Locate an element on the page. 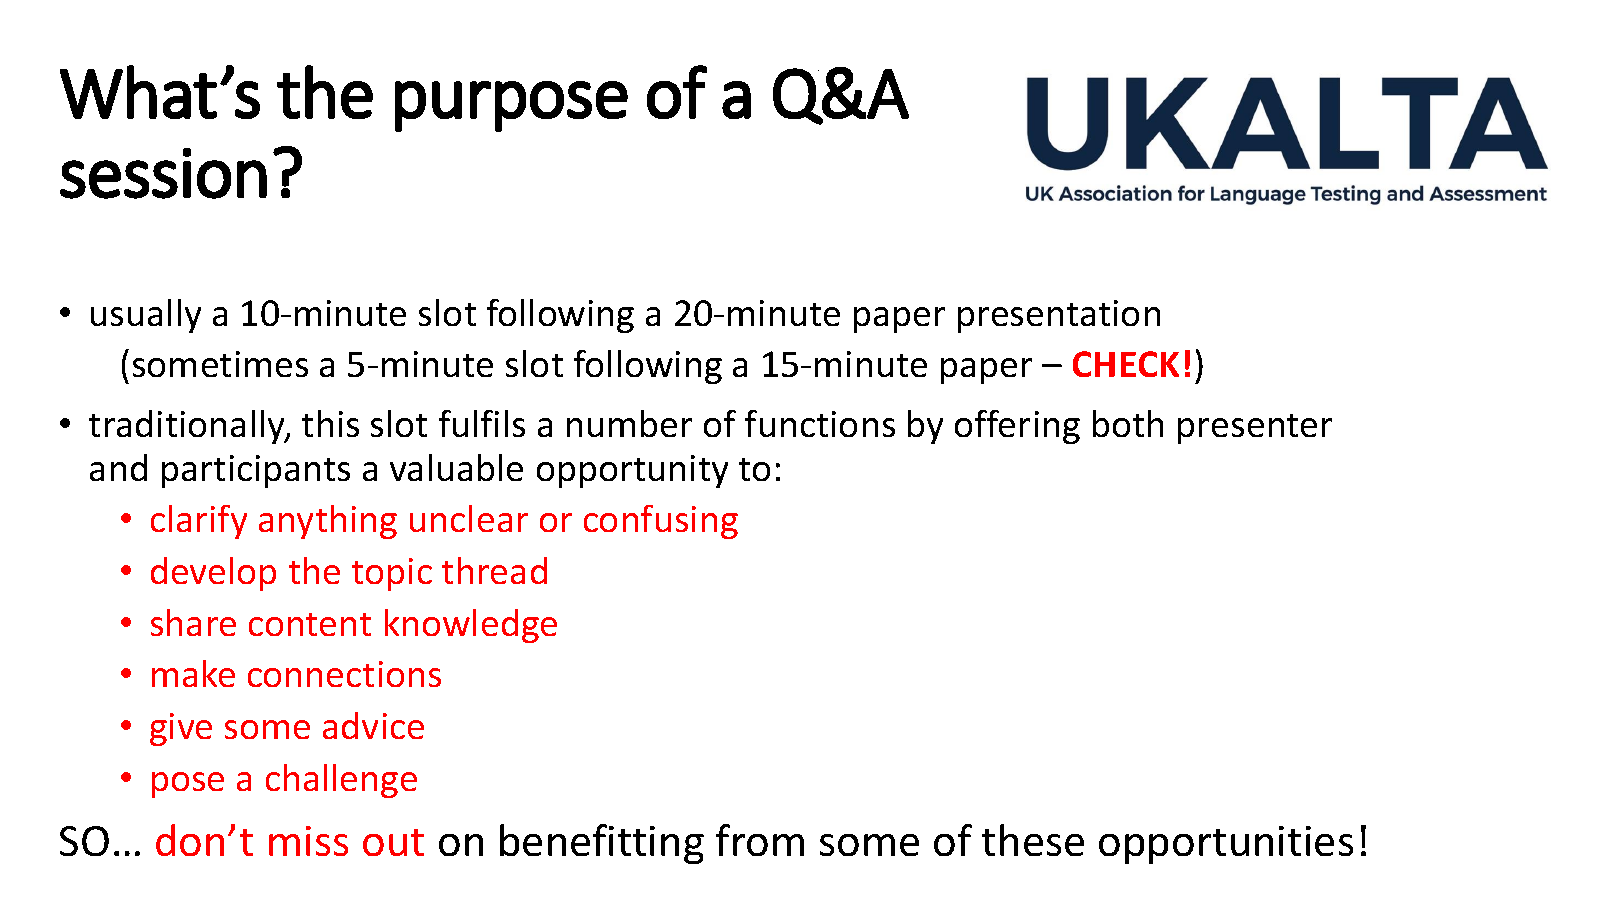 This image has height=902, width=1604. confusing is located at coordinates (661, 522).
